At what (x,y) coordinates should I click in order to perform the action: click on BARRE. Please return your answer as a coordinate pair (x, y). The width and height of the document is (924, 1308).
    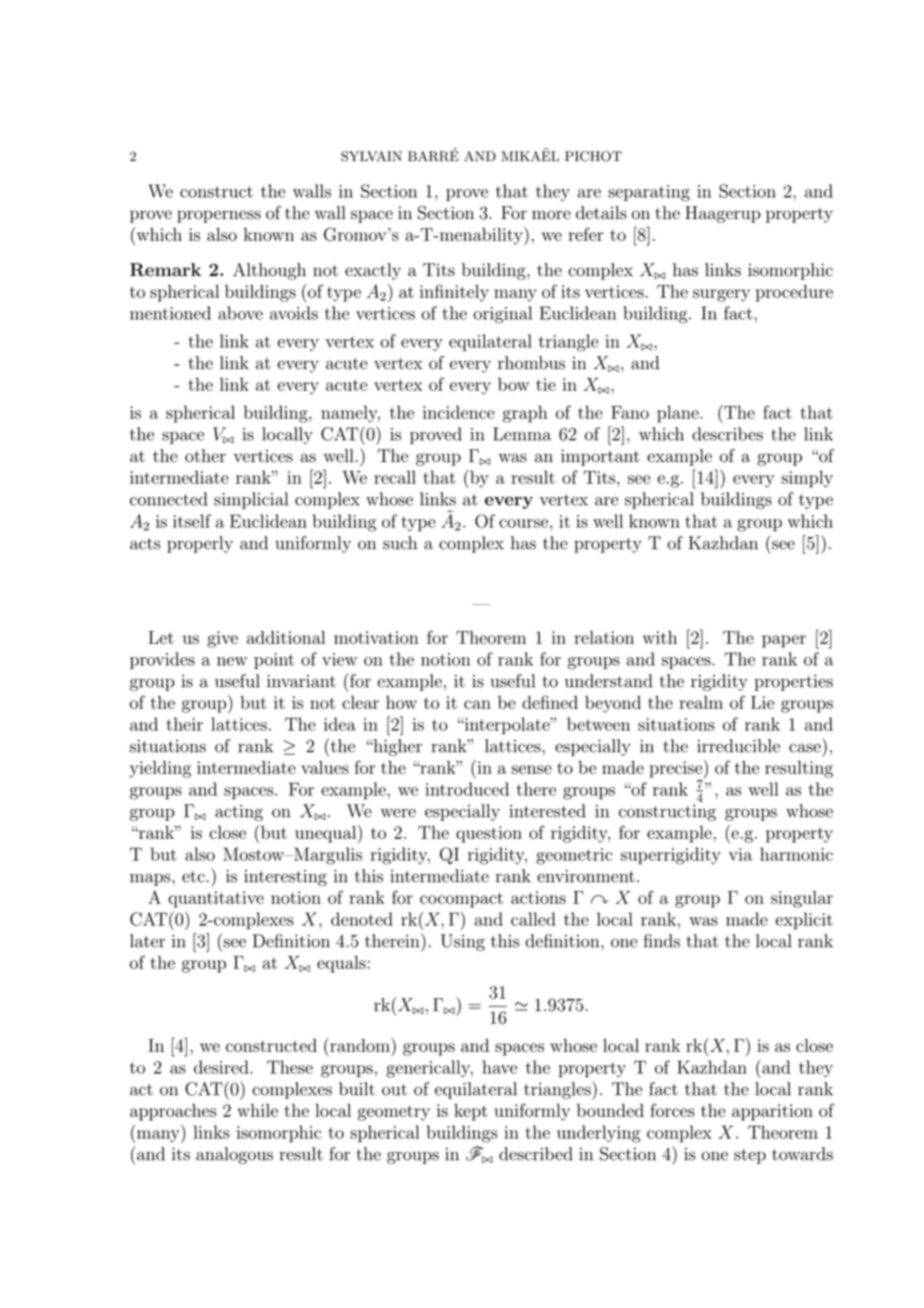
    Looking at the image, I should click on (433, 155).
